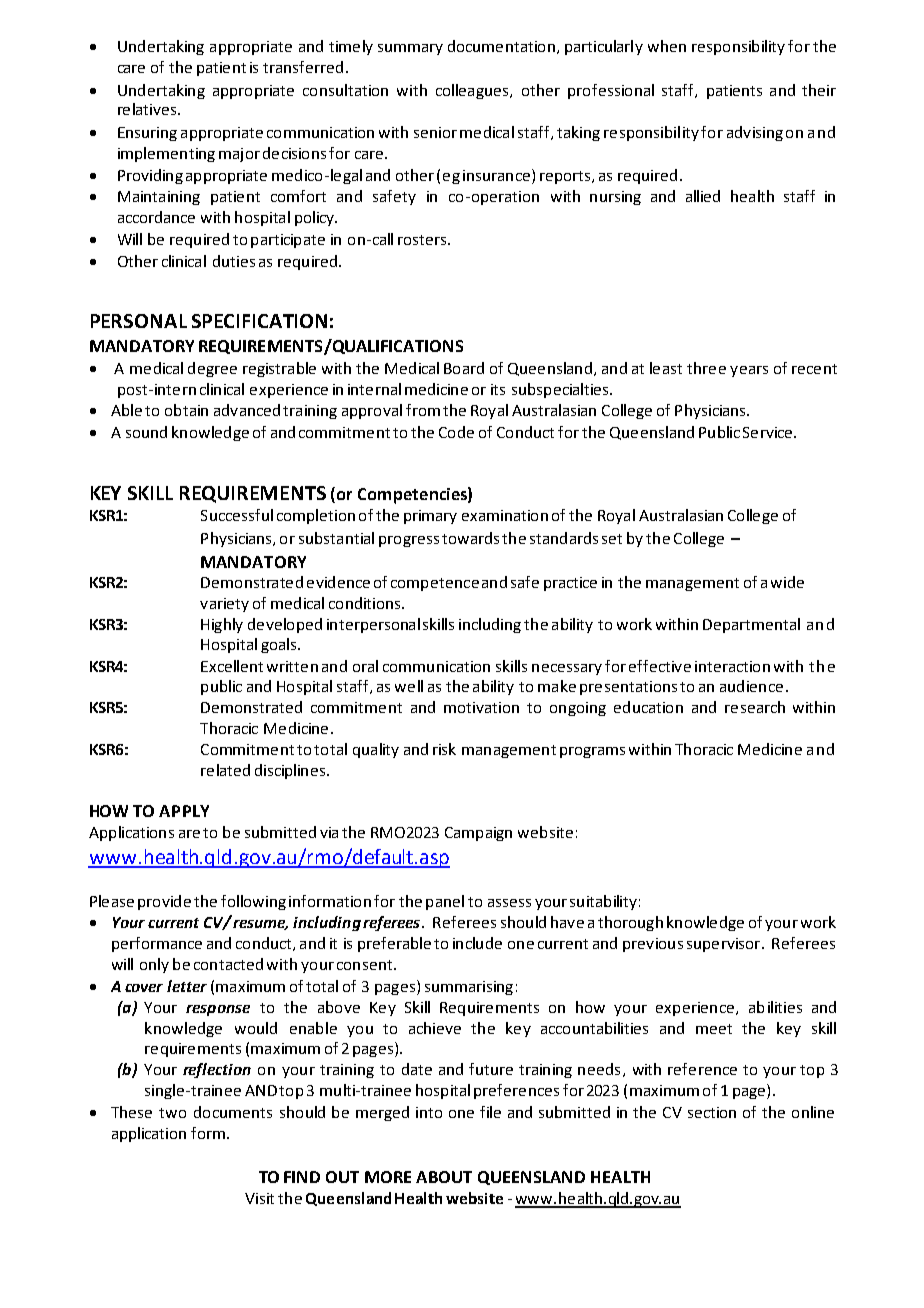 The width and height of the screenshot is (924, 1308). Describe the element at coordinates (186, 410) in the screenshot. I see `obtain` at that location.
